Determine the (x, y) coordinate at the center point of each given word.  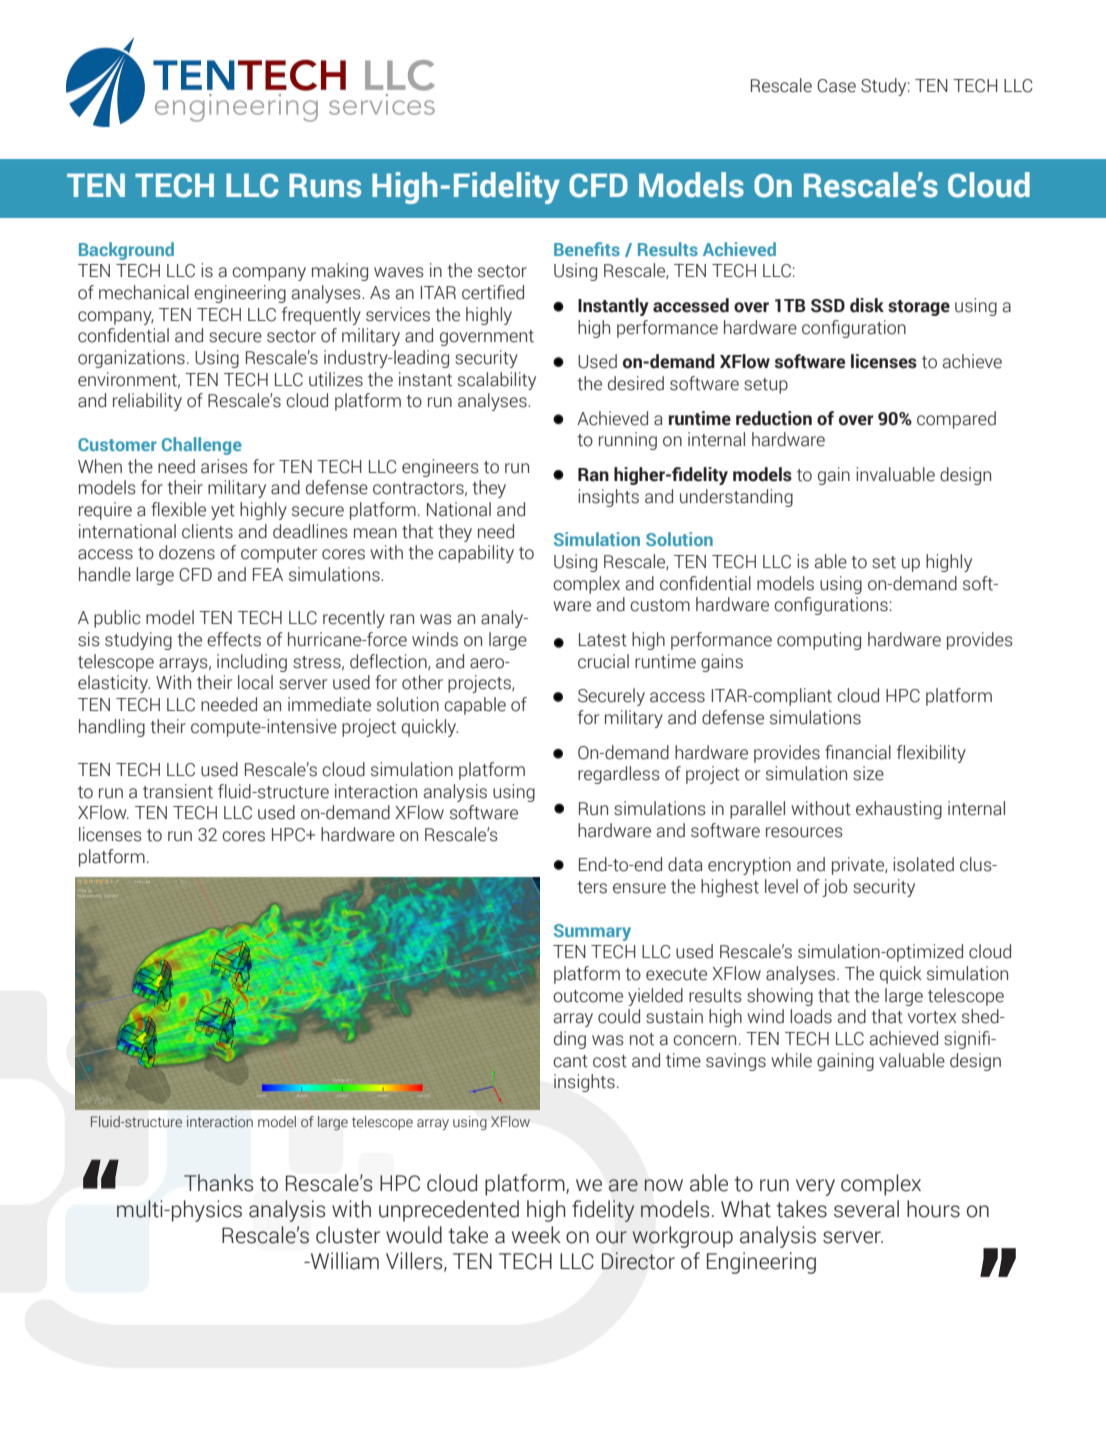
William (344, 1261)
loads (811, 1016)
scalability (497, 381)
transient (178, 791)
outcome (588, 996)
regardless (619, 775)
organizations (131, 359)
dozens (187, 552)
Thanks (218, 1183)
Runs (325, 185)
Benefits (587, 249)
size (868, 773)
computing (819, 641)
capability (476, 554)
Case (836, 86)
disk (867, 305)
